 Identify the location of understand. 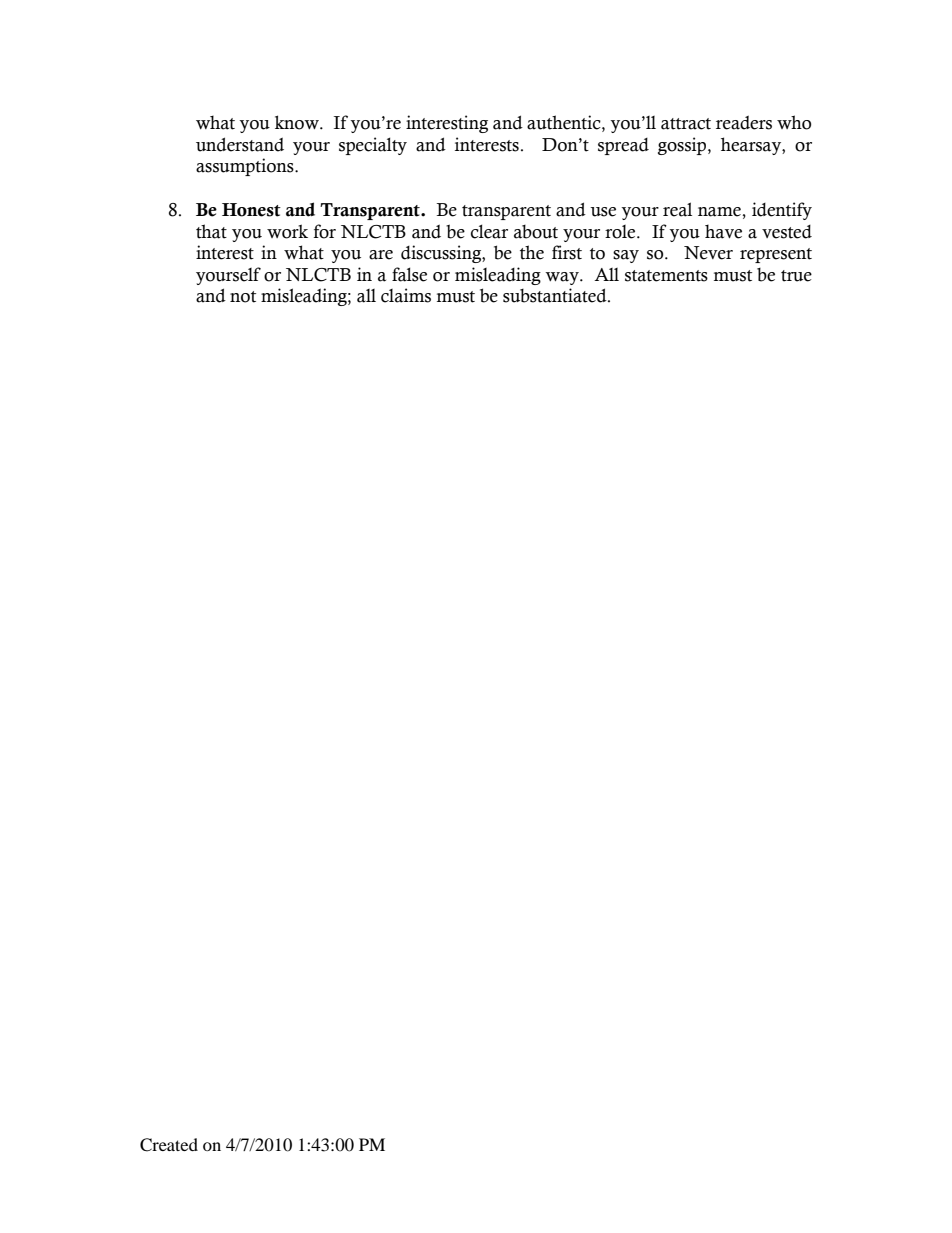
(240, 144).
